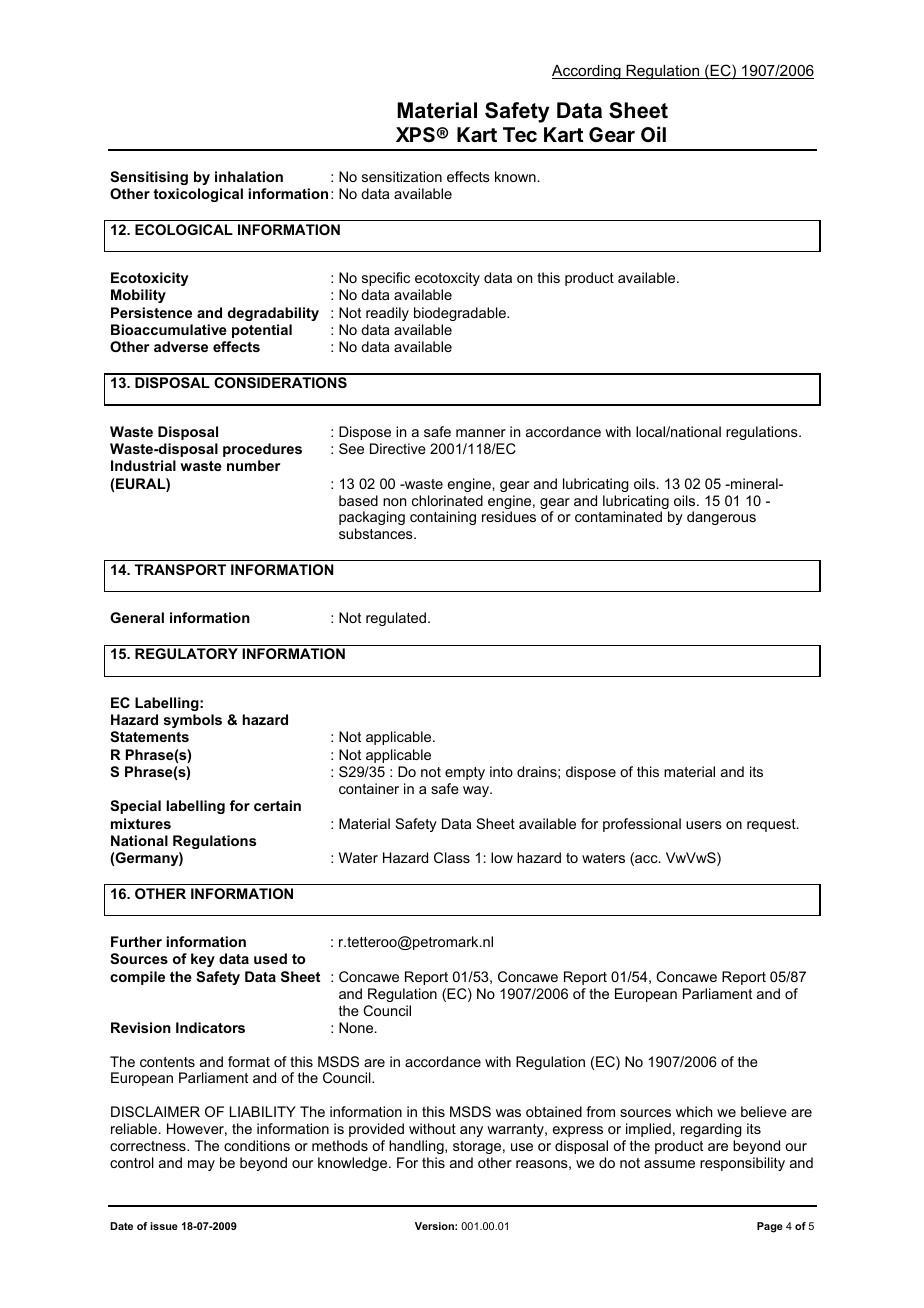  I want to click on users, so click(704, 825).
